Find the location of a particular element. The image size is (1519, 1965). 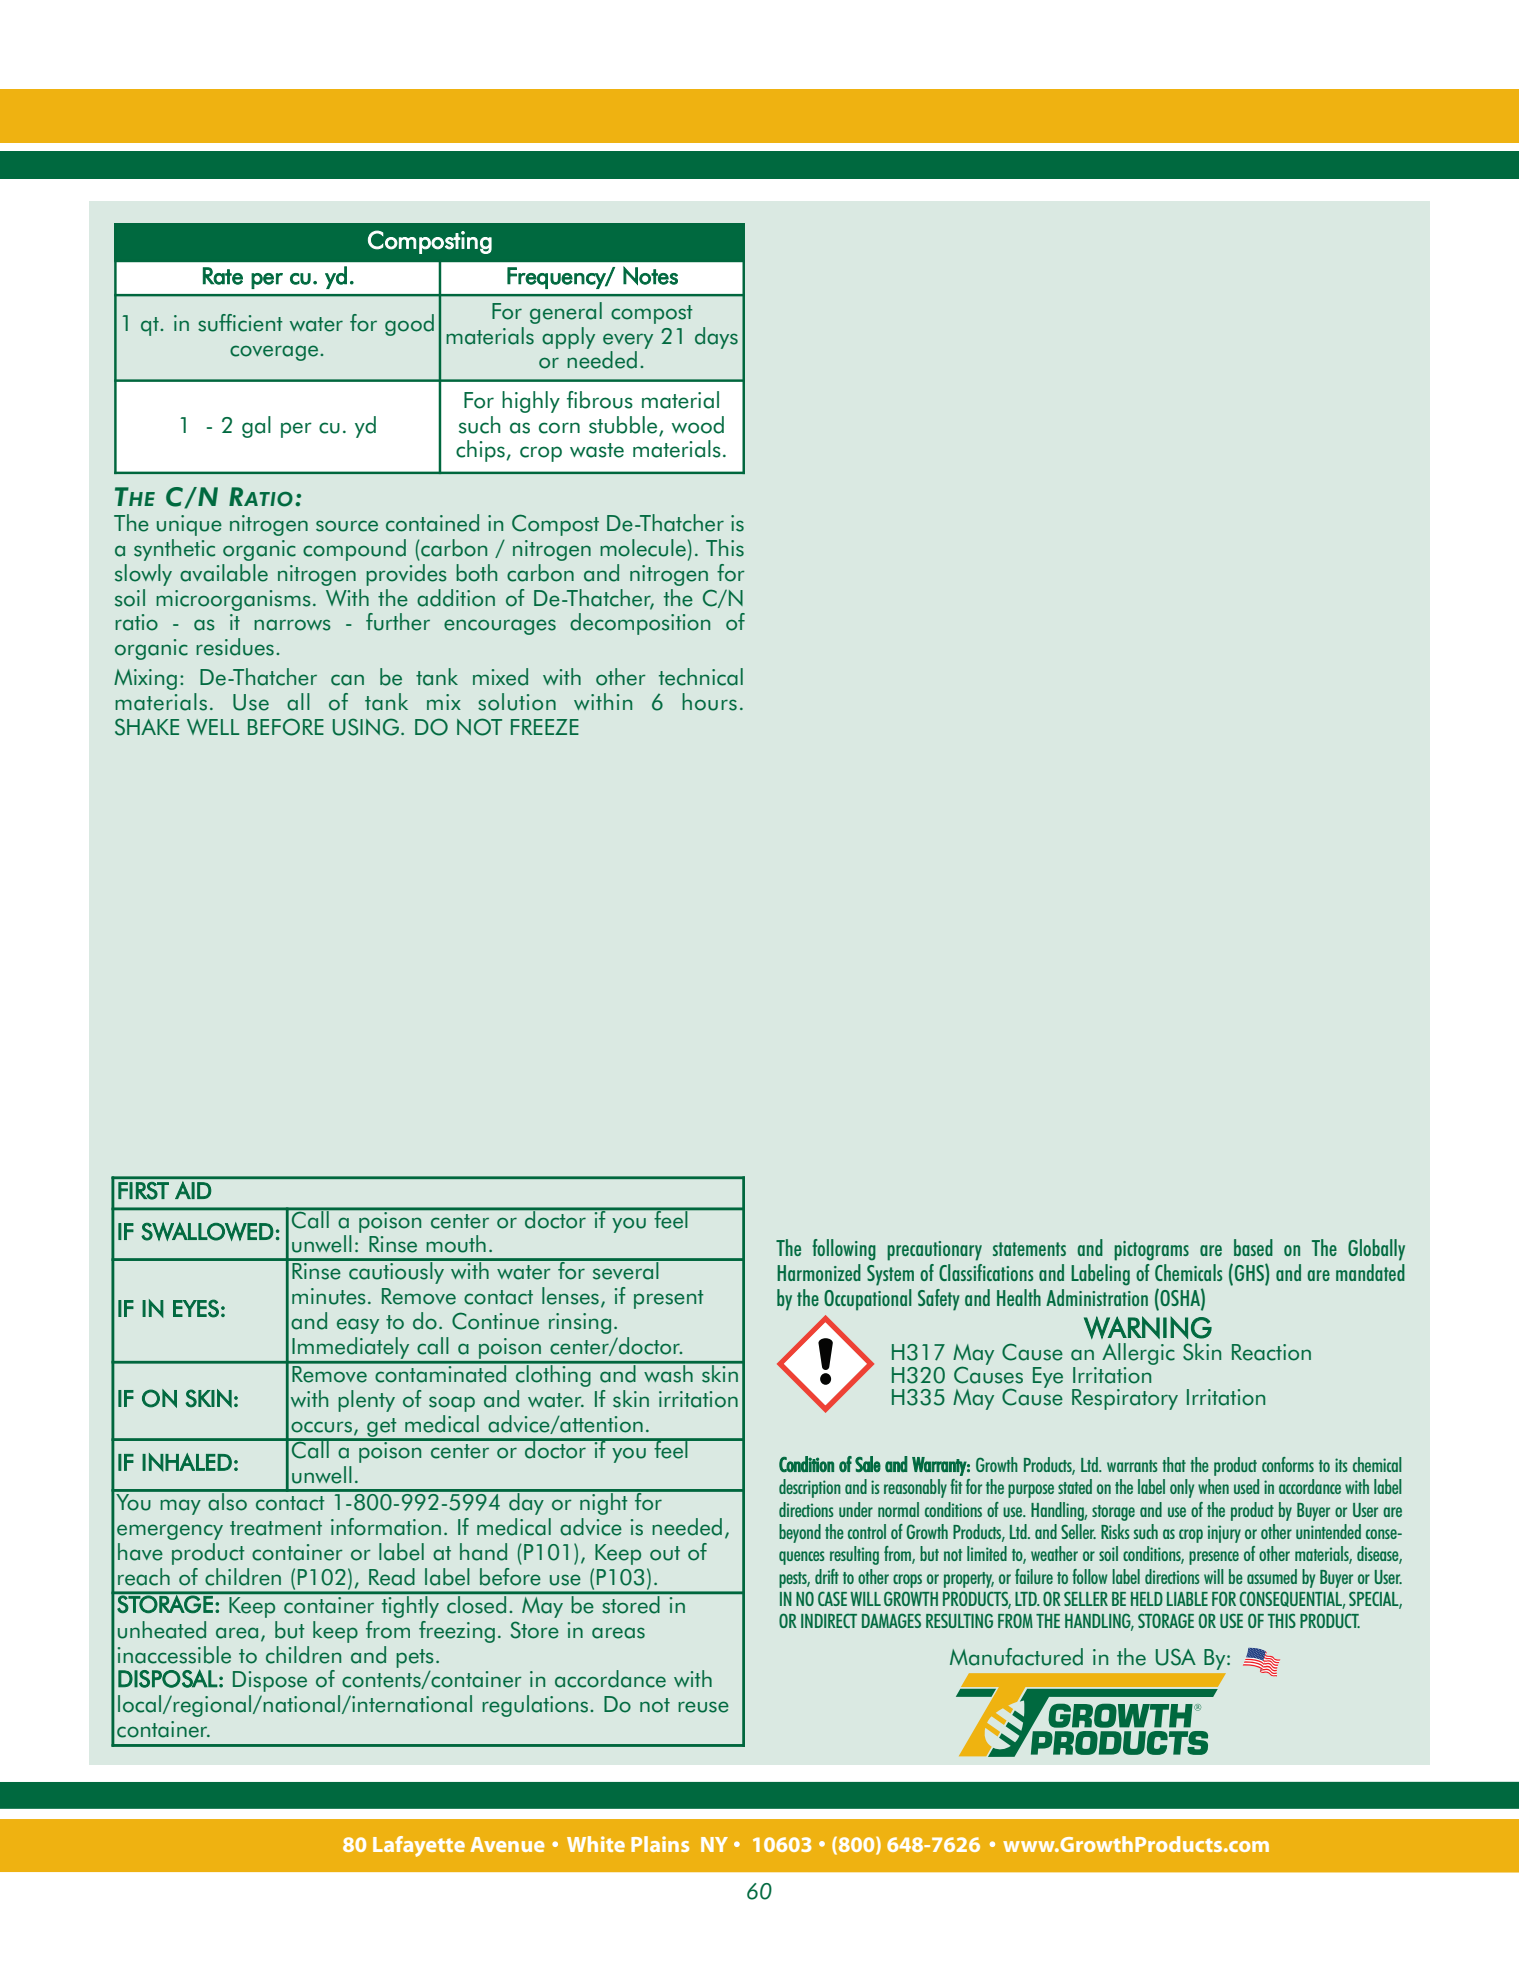

based is located at coordinates (1253, 1247).
